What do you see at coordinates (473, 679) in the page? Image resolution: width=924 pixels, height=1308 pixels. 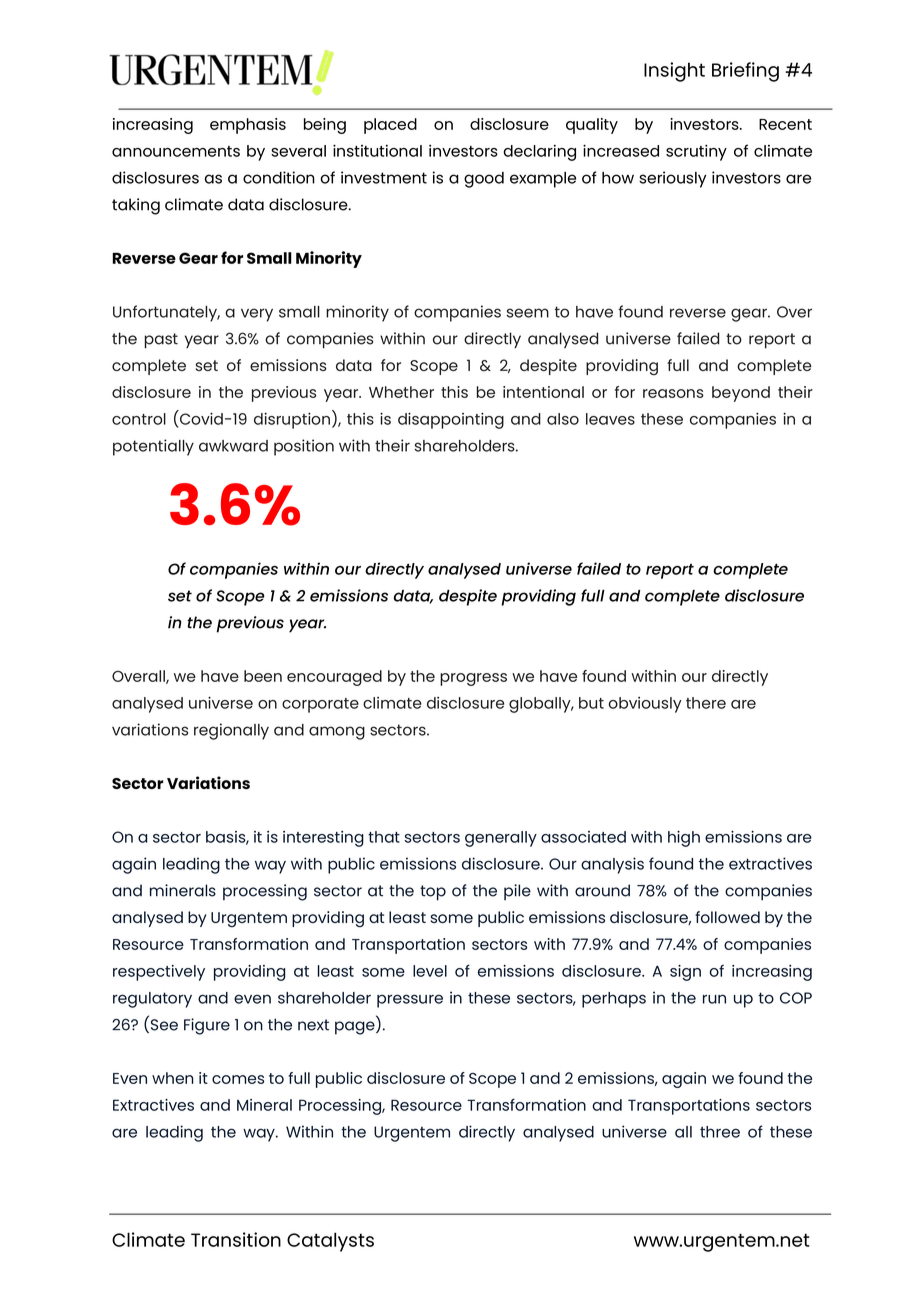 I see `progress` at bounding box center [473, 679].
